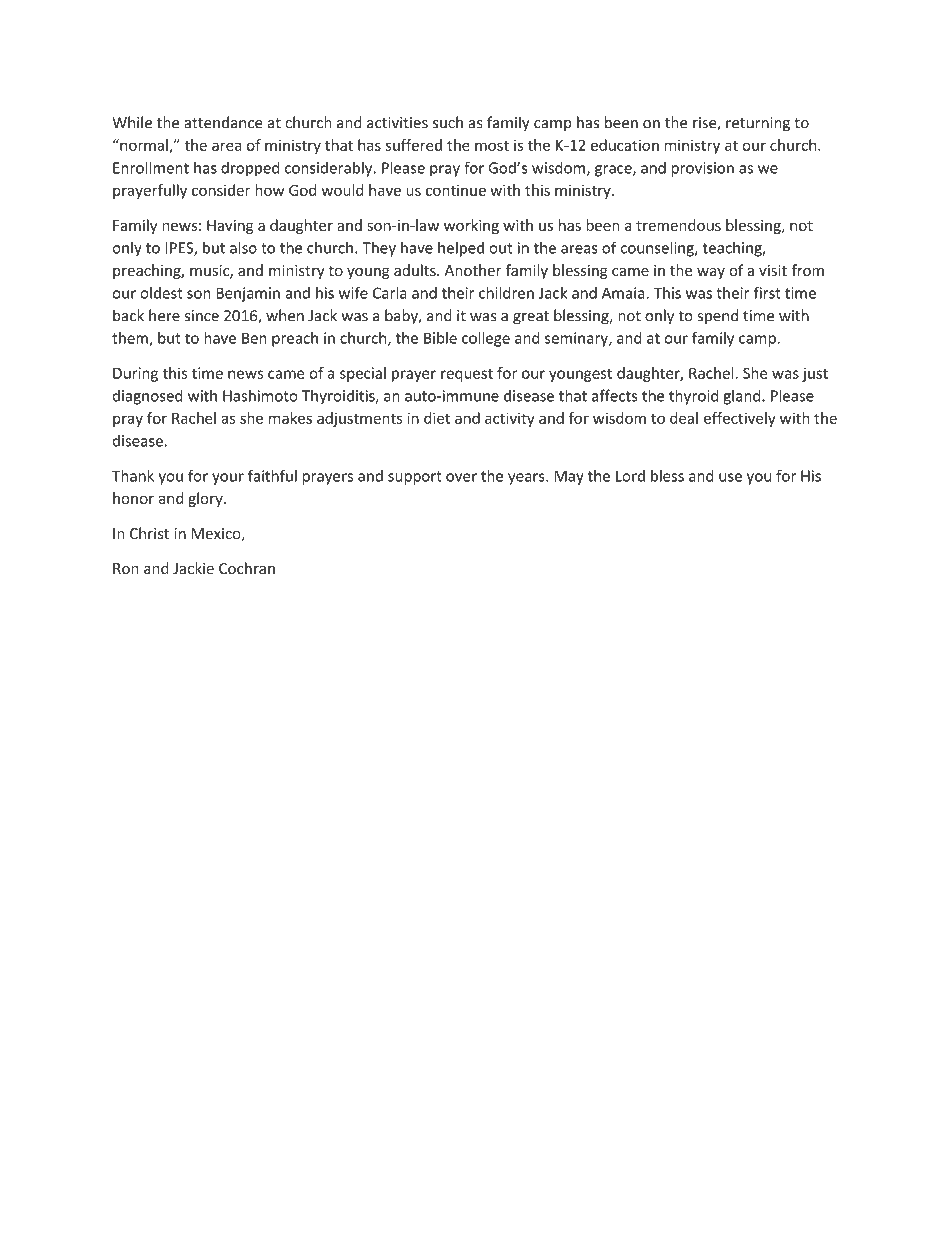 Image resolution: width=952 pixels, height=1233 pixels. I want to click on most, so click(492, 145).
